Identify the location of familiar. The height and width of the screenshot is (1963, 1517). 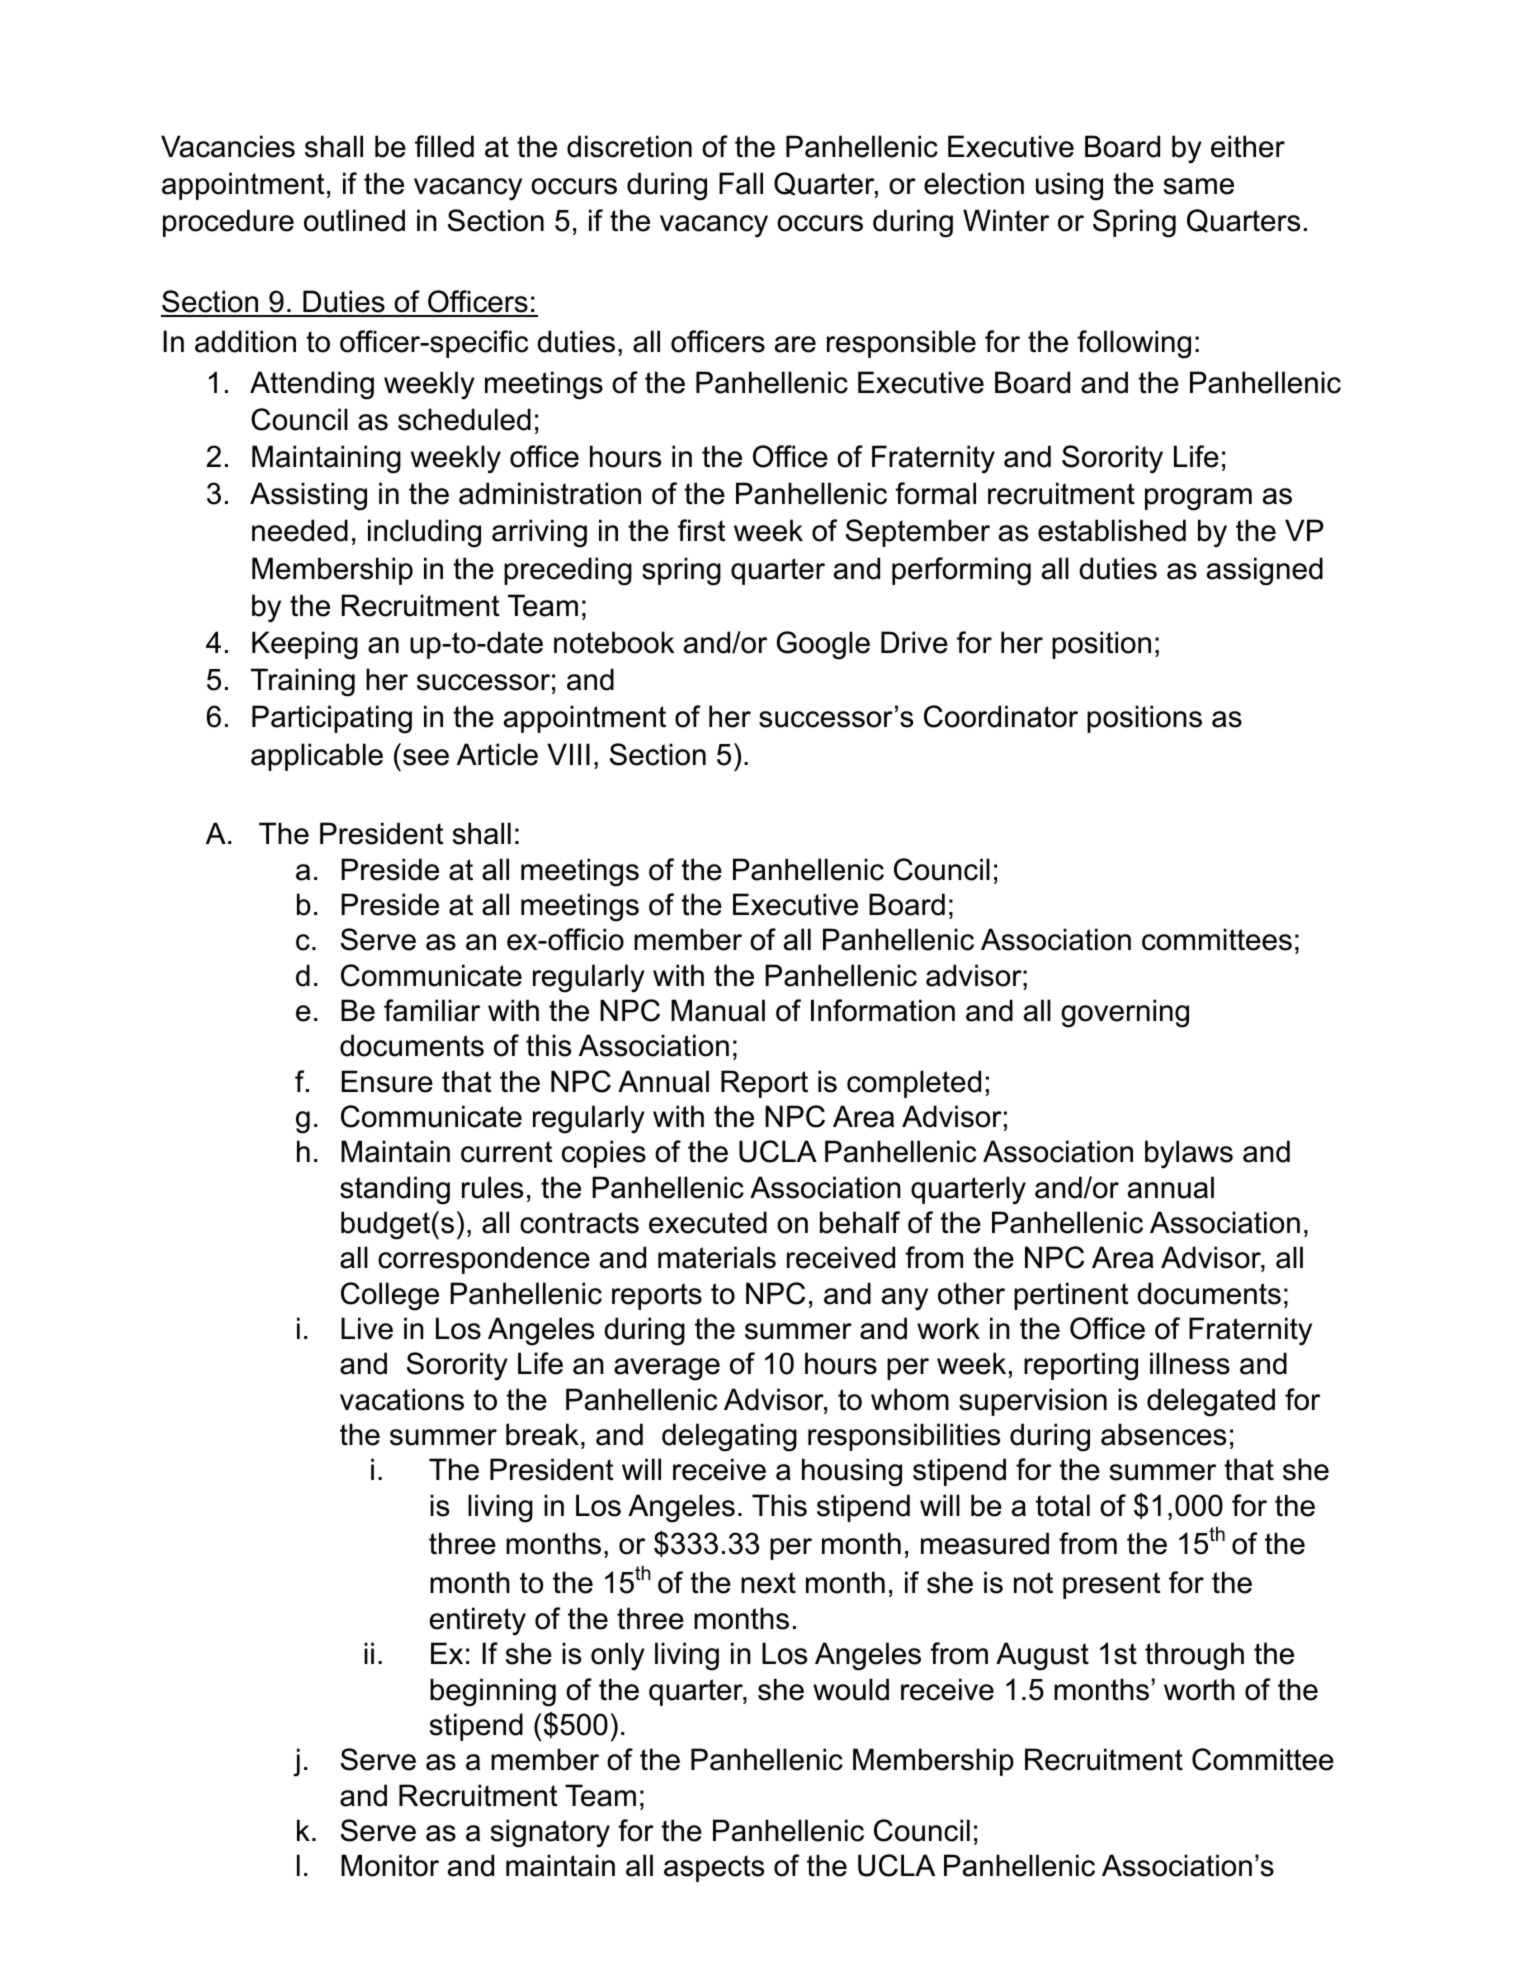
(432, 1010).
